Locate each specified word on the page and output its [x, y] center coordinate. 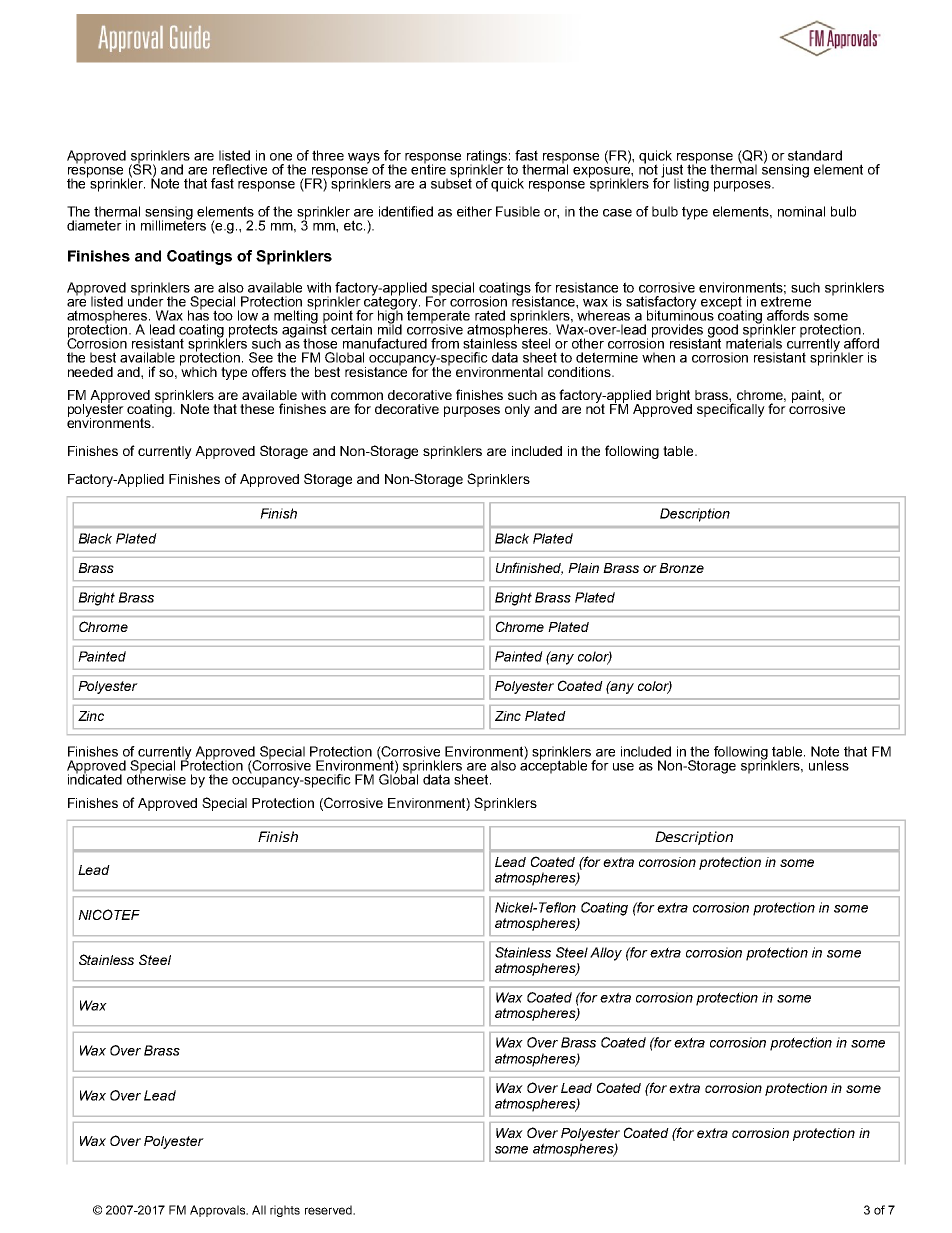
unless [829, 765]
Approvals [219, 1211]
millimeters [173, 224]
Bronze [681, 568]
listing [691, 185]
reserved [329, 1210]
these [257, 409]
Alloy [606, 954]
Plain [583, 568]
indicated [95, 778]
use [623, 767]
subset [451, 182]
